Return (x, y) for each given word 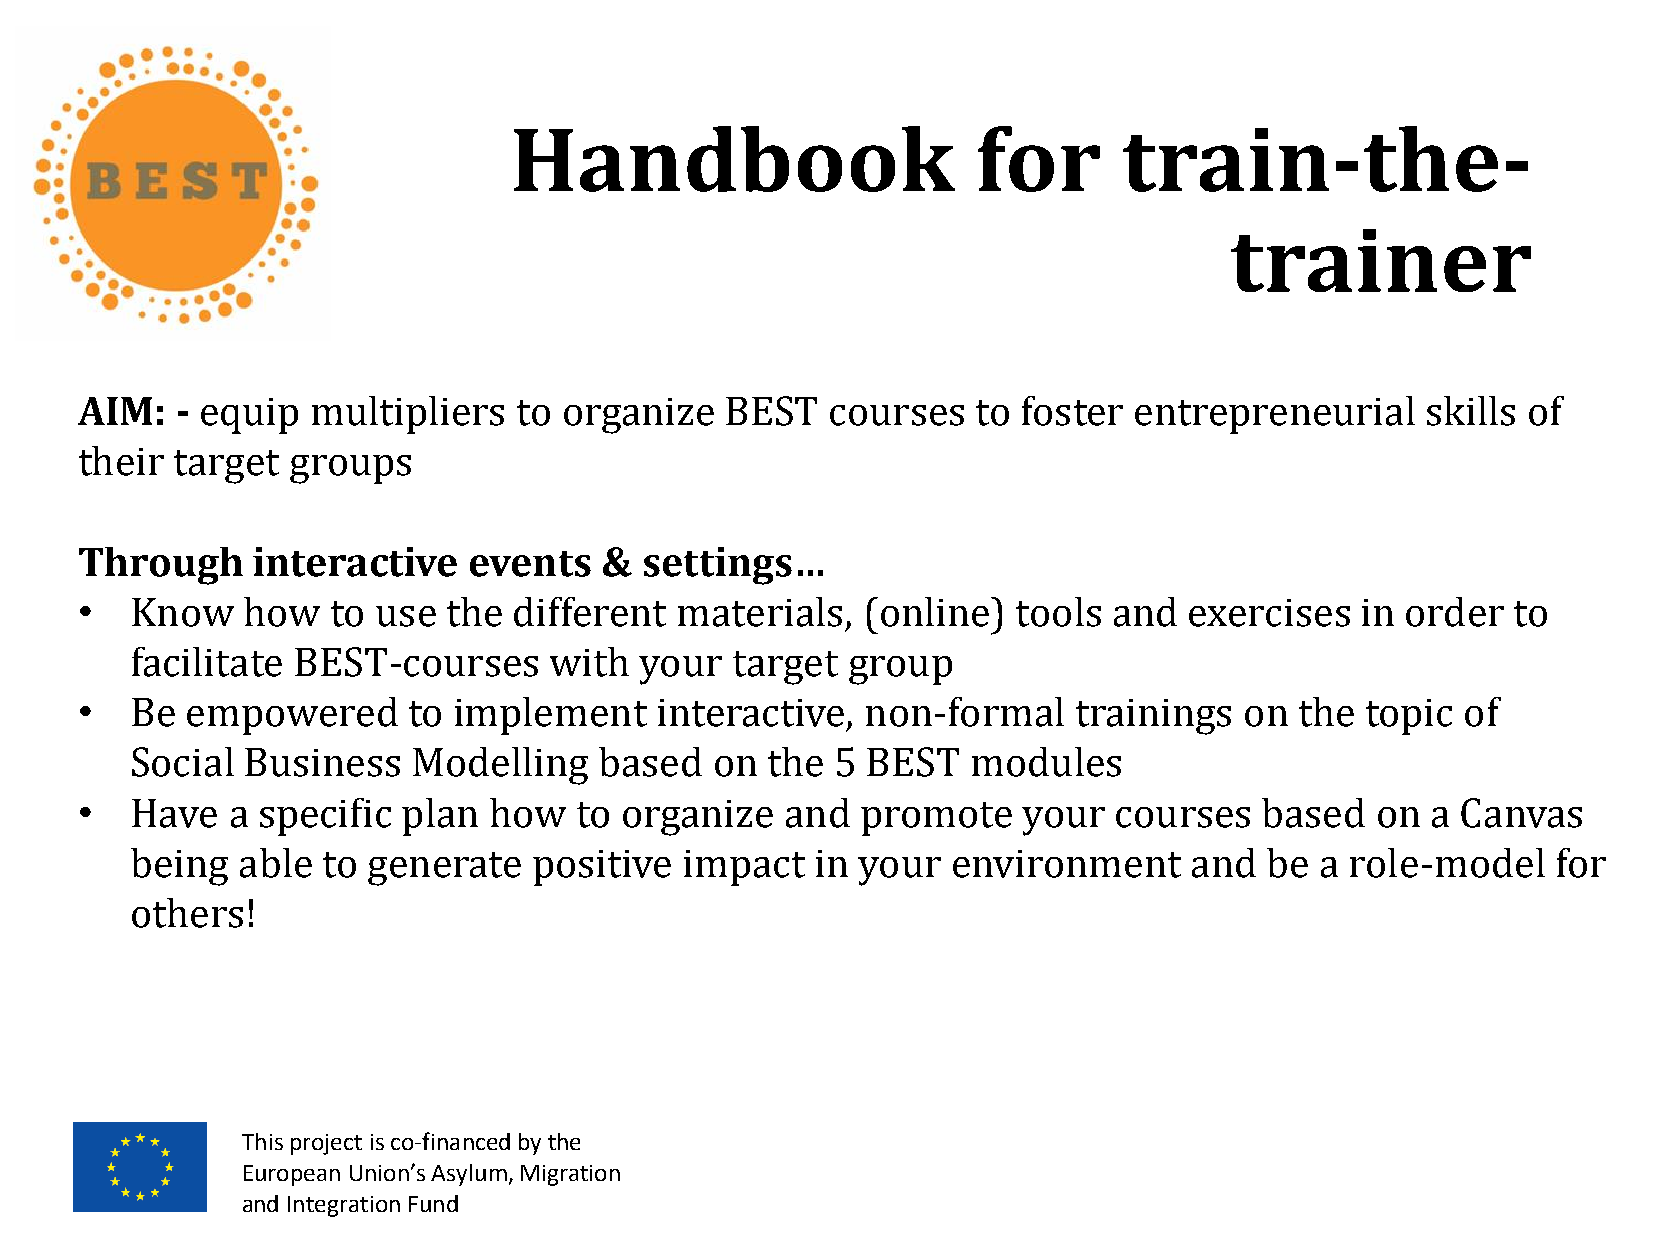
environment (1067, 864)
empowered (292, 716)
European (292, 1175)
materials (760, 612)
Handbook (734, 159)
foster (1072, 411)
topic (1409, 717)
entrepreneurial (1275, 415)
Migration (570, 1175)
